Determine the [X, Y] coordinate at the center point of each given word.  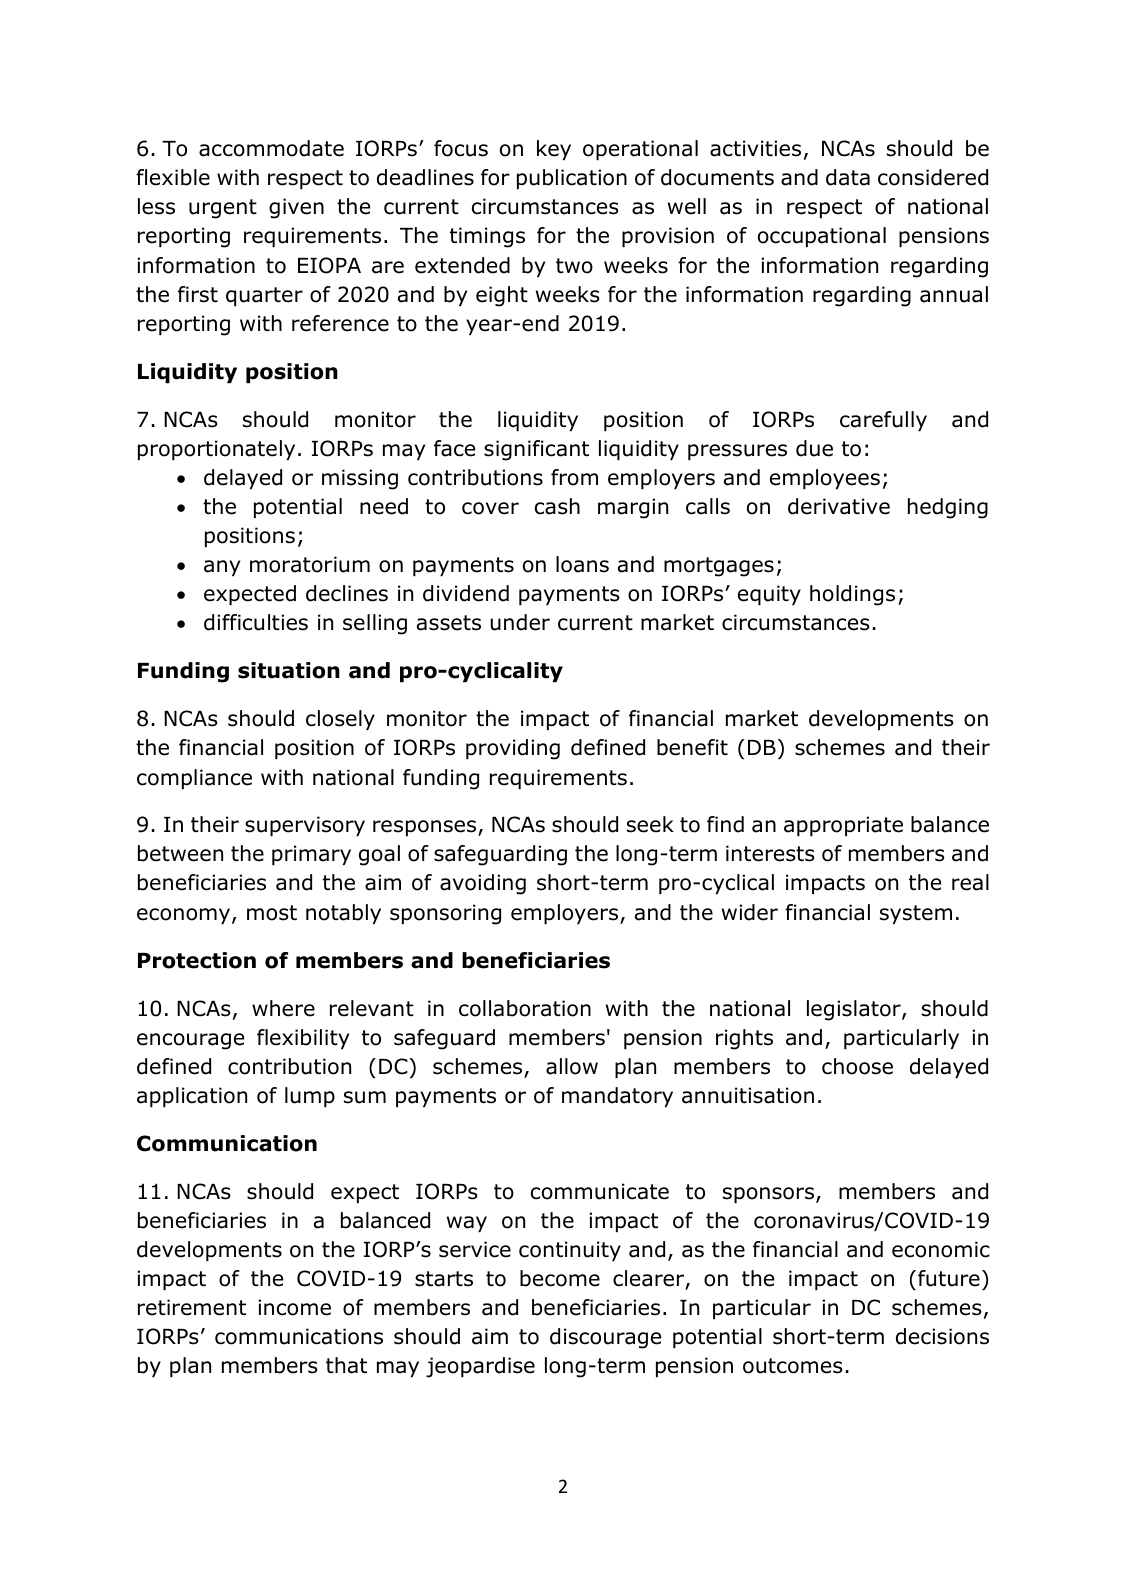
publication [572, 179]
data [848, 177]
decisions [942, 1336]
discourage [605, 1338]
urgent [223, 209]
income [294, 1307]
